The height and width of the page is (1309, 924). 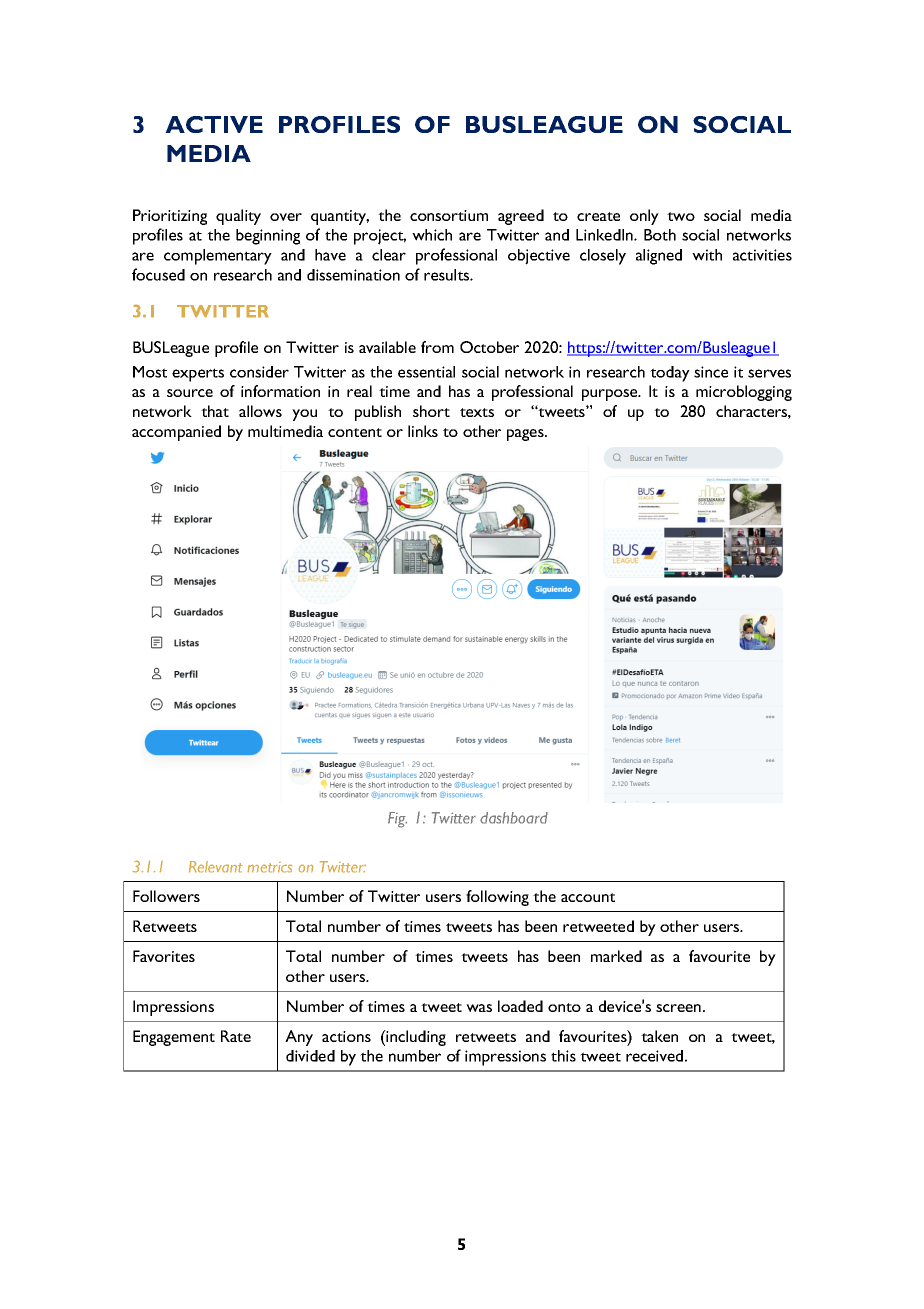 What do you see at coordinates (214, 124) in the page?
I see `ACTIVE` at bounding box center [214, 124].
